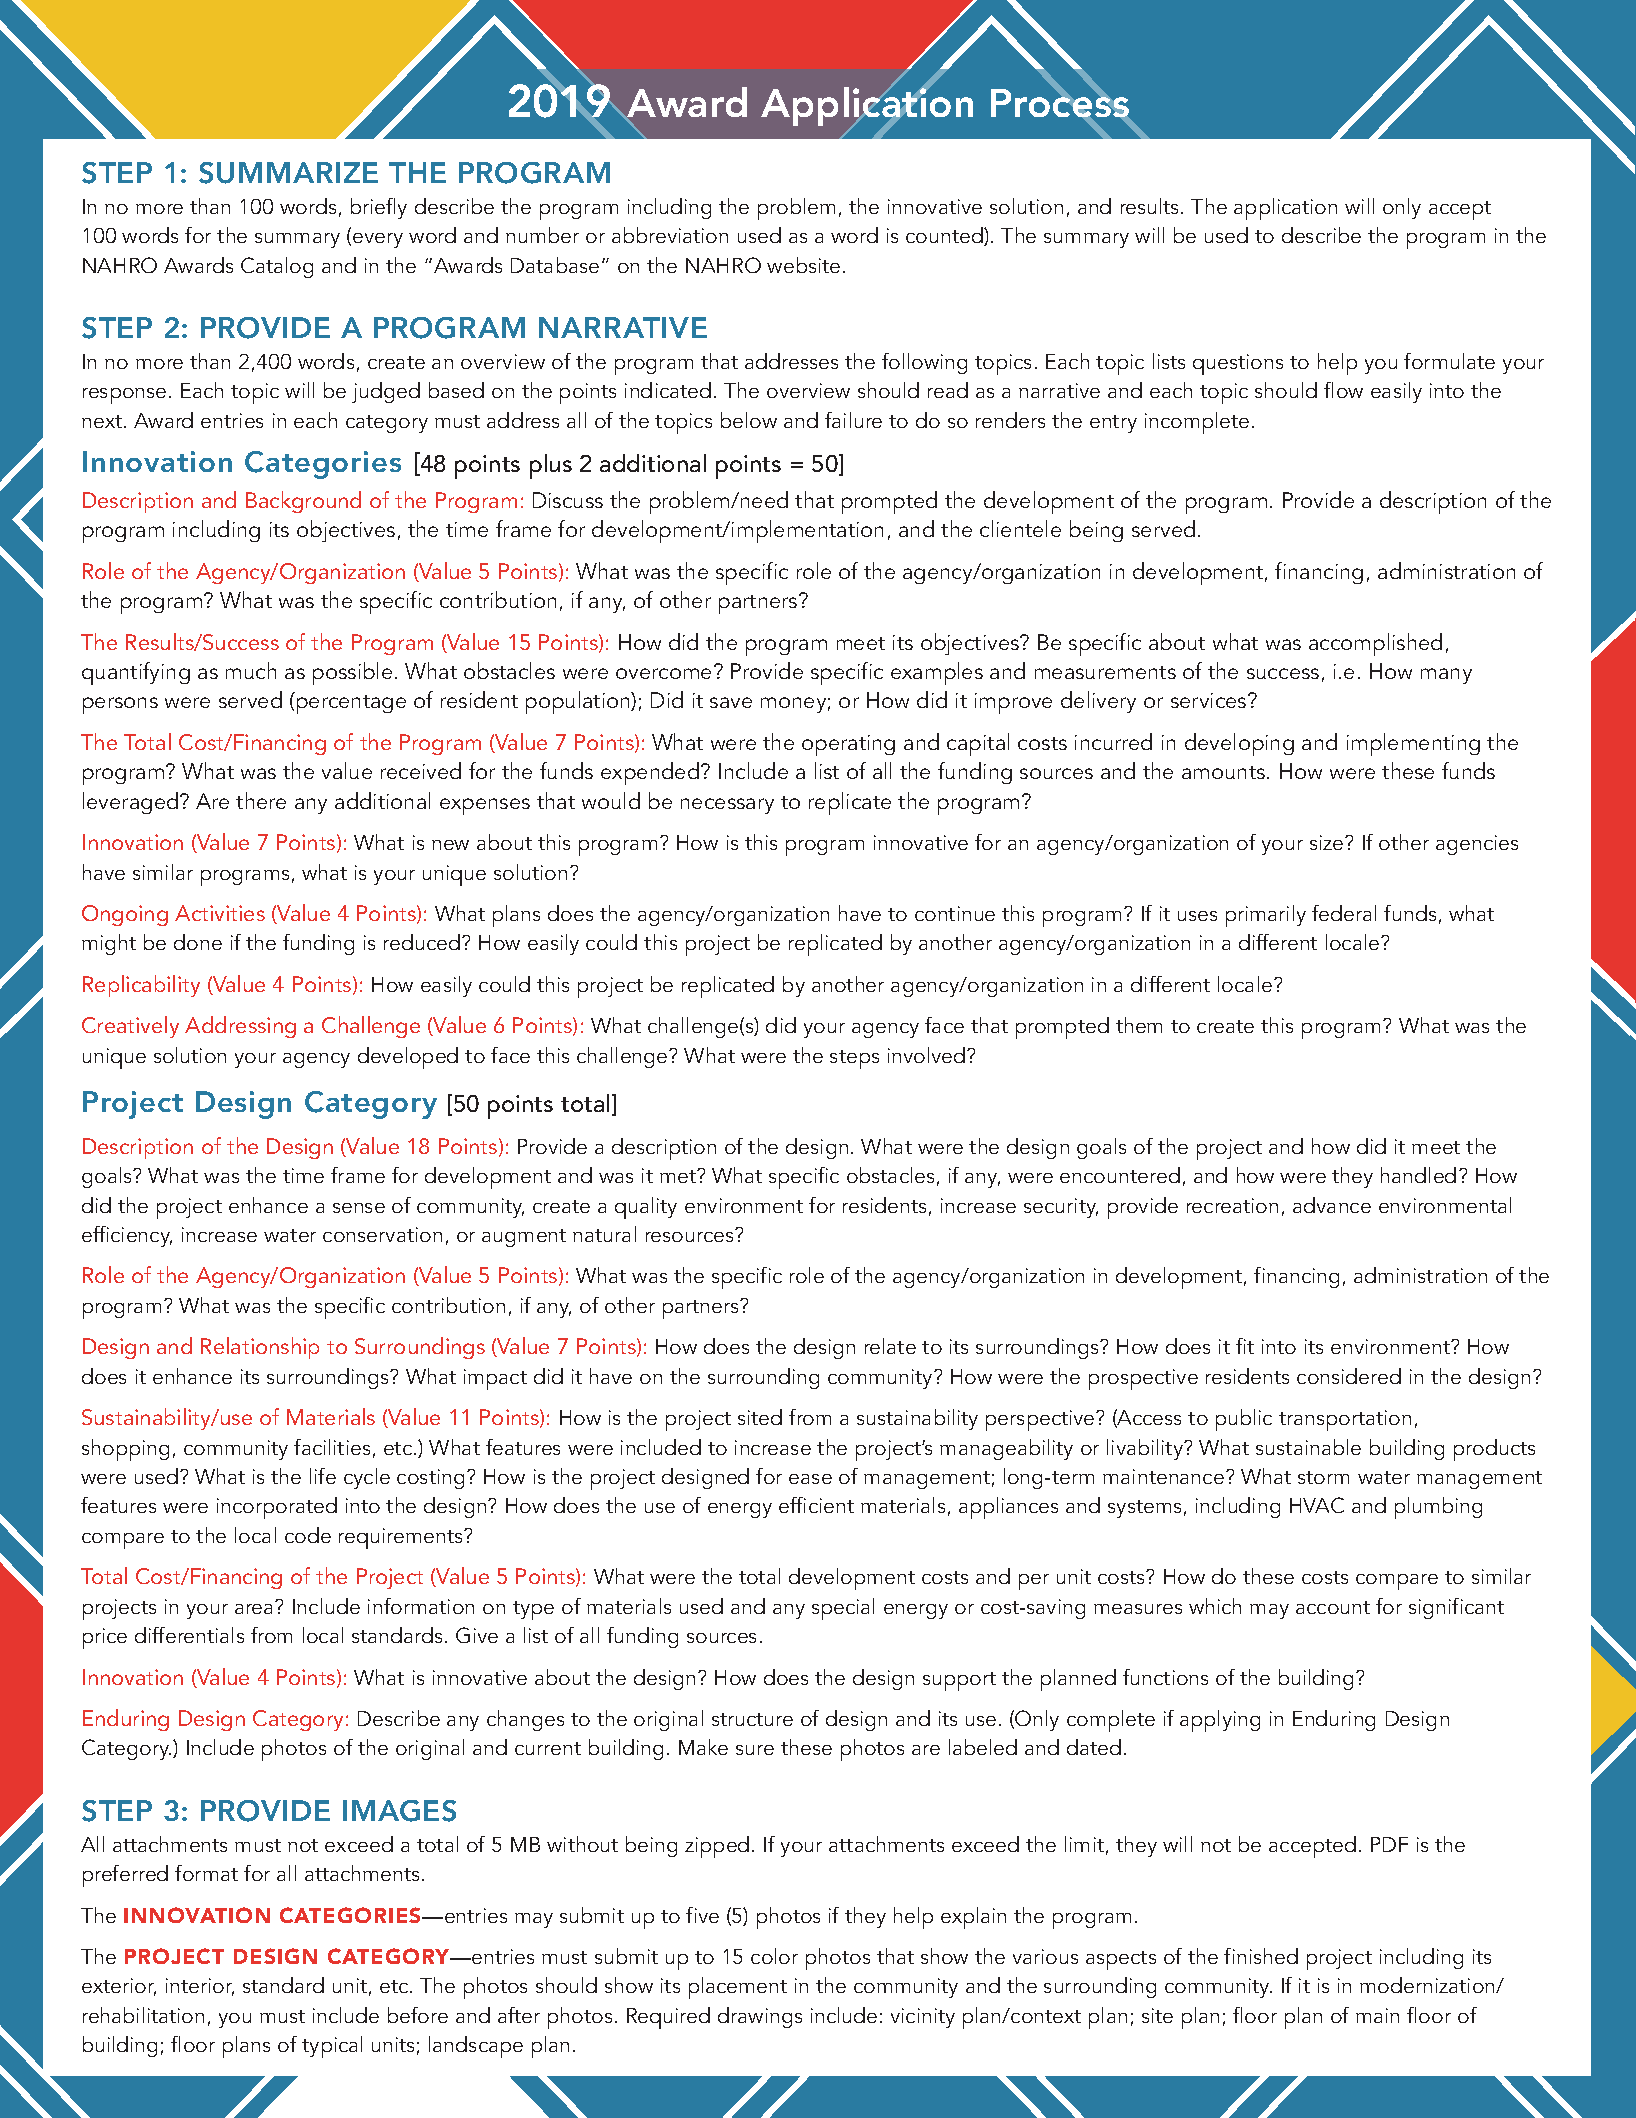 The width and height of the document is (1636, 2118). What do you see at coordinates (200, 1987) in the document?
I see `interior` at bounding box center [200, 1987].
